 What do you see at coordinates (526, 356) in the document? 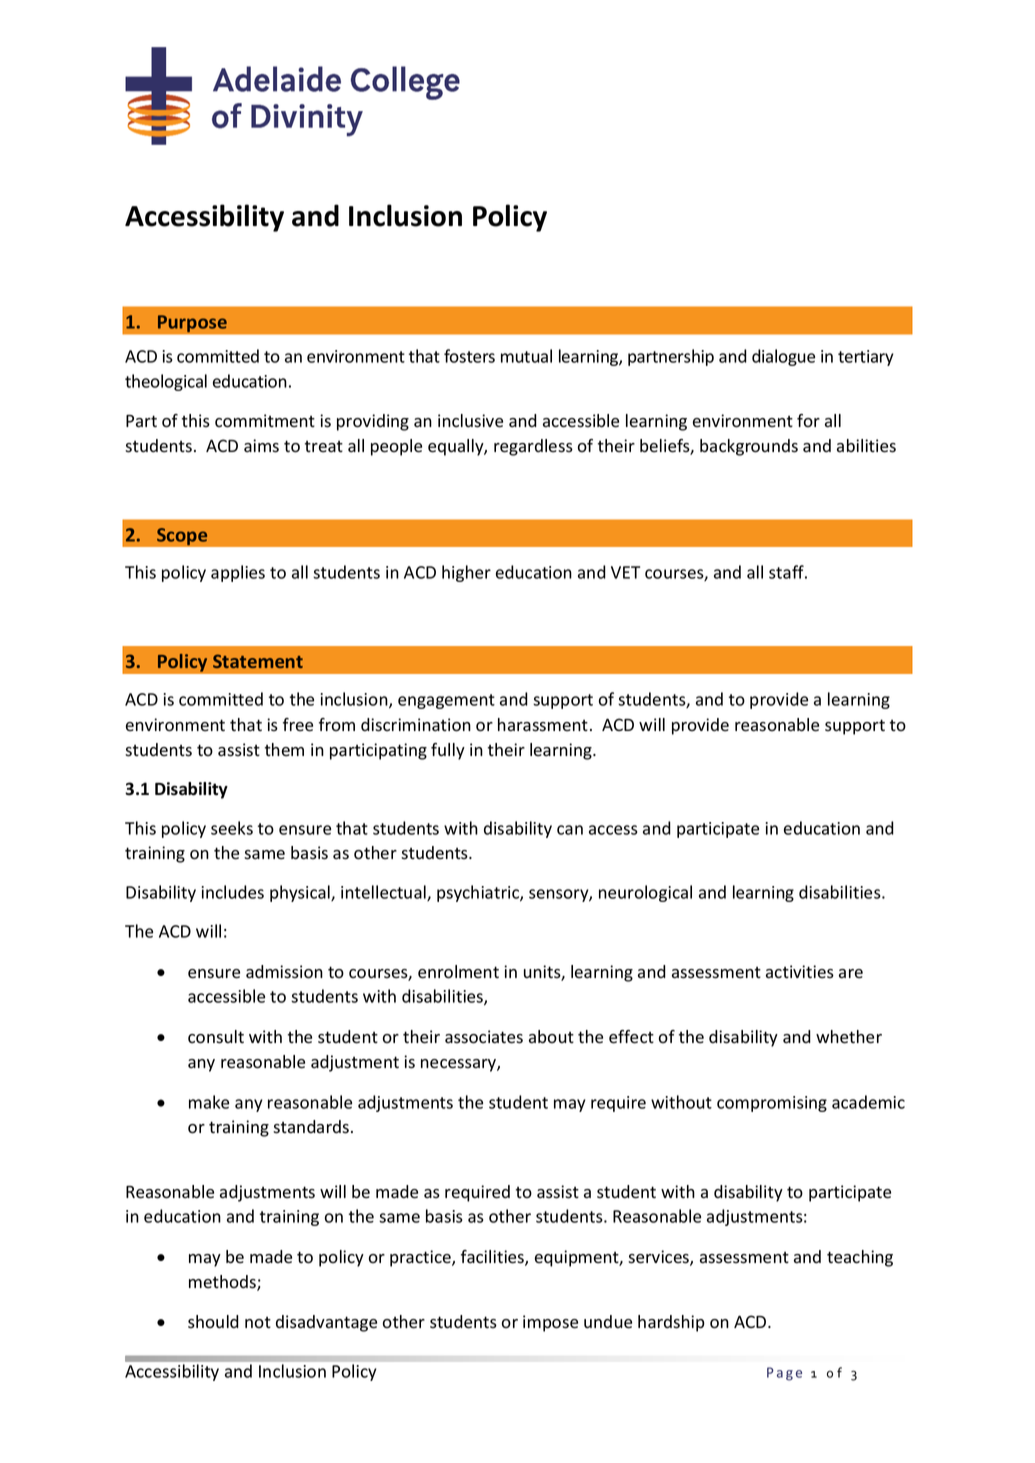
I see `mutual` at bounding box center [526, 356].
